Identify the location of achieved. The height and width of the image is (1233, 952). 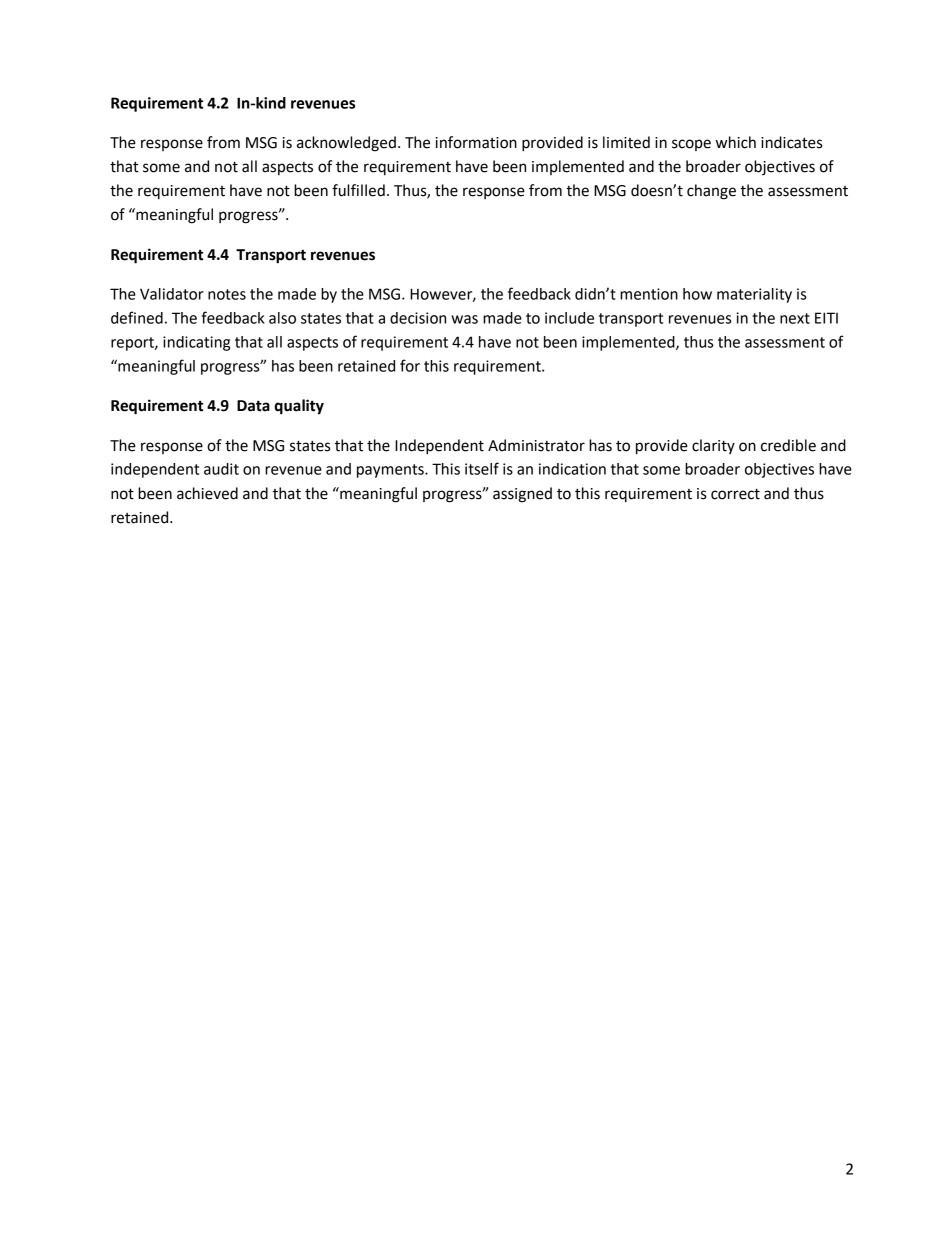
(207, 493).
